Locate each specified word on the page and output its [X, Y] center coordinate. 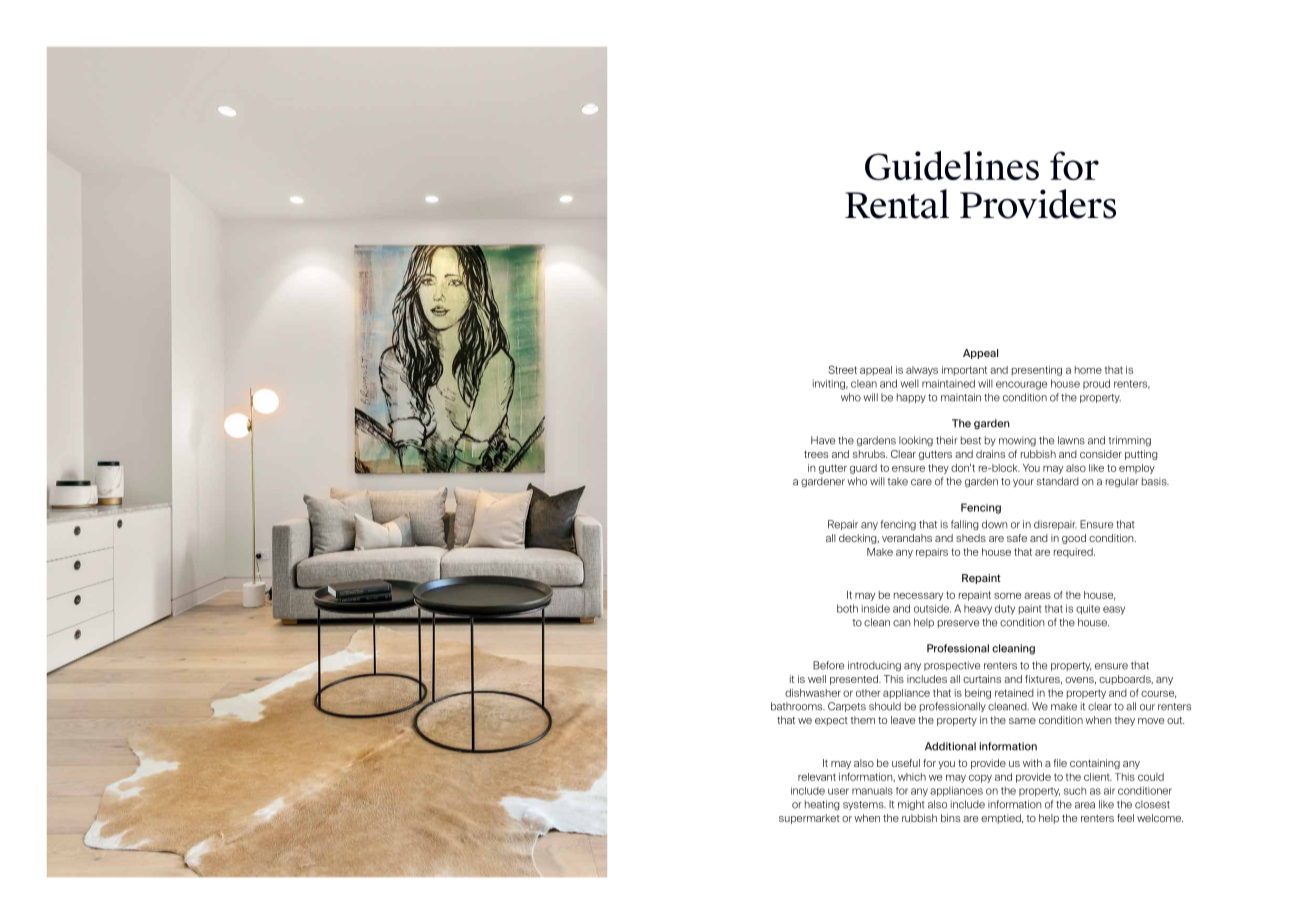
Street [842, 369]
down [994, 524]
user [838, 791]
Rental [897, 204]
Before [828, 665]
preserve [958, 624]
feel [1125, 818]
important [964, 371]
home [1088, 370]
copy [980, 779]
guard [863, 469]
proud [1096, 384]
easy [1114, 610]
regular [1122, 482]
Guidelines [952, 165]
